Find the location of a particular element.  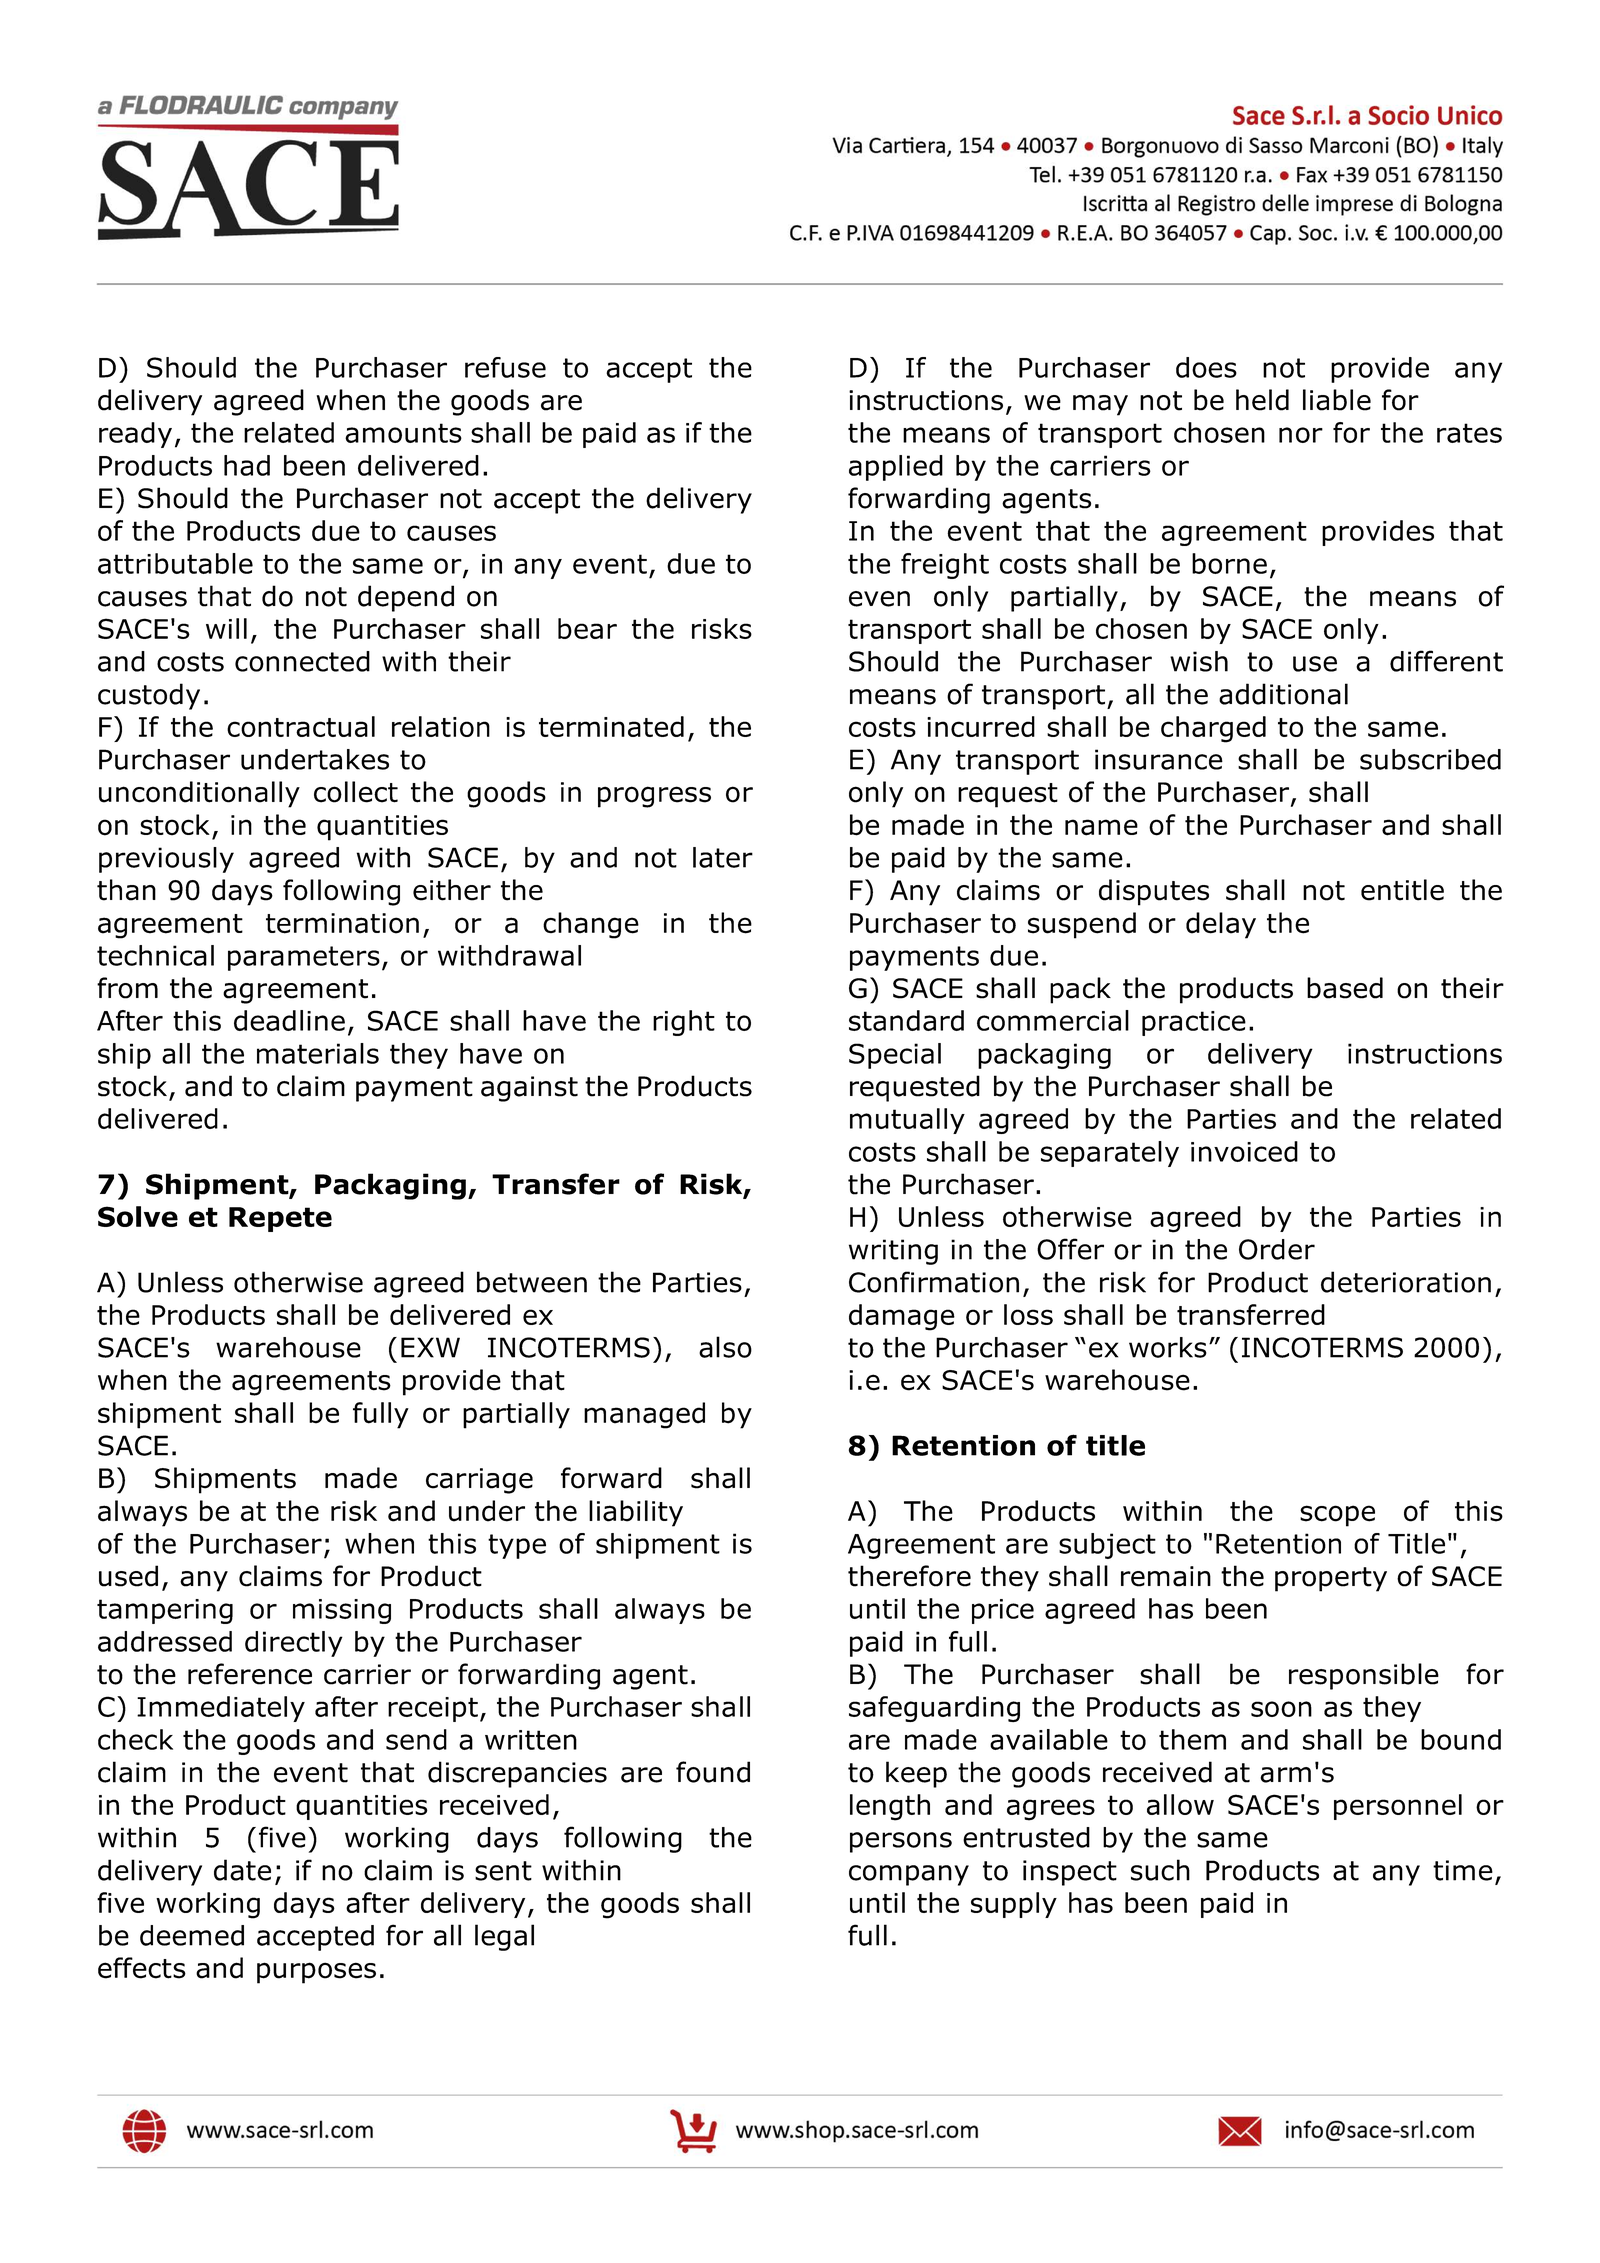

property is located at coordinates (1331, 1579).
